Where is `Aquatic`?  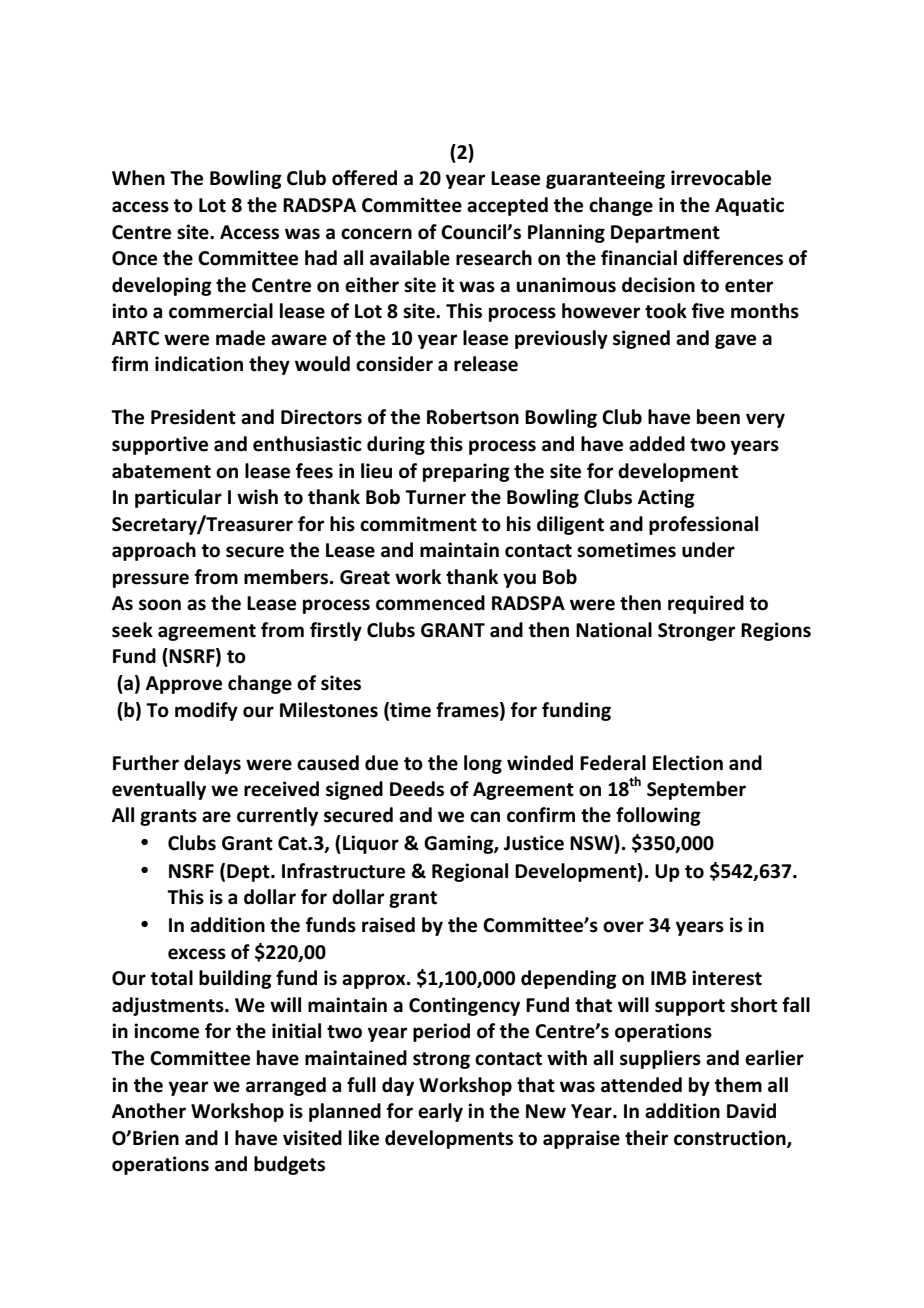 Aquatic is located at coordinates (749, 206).
